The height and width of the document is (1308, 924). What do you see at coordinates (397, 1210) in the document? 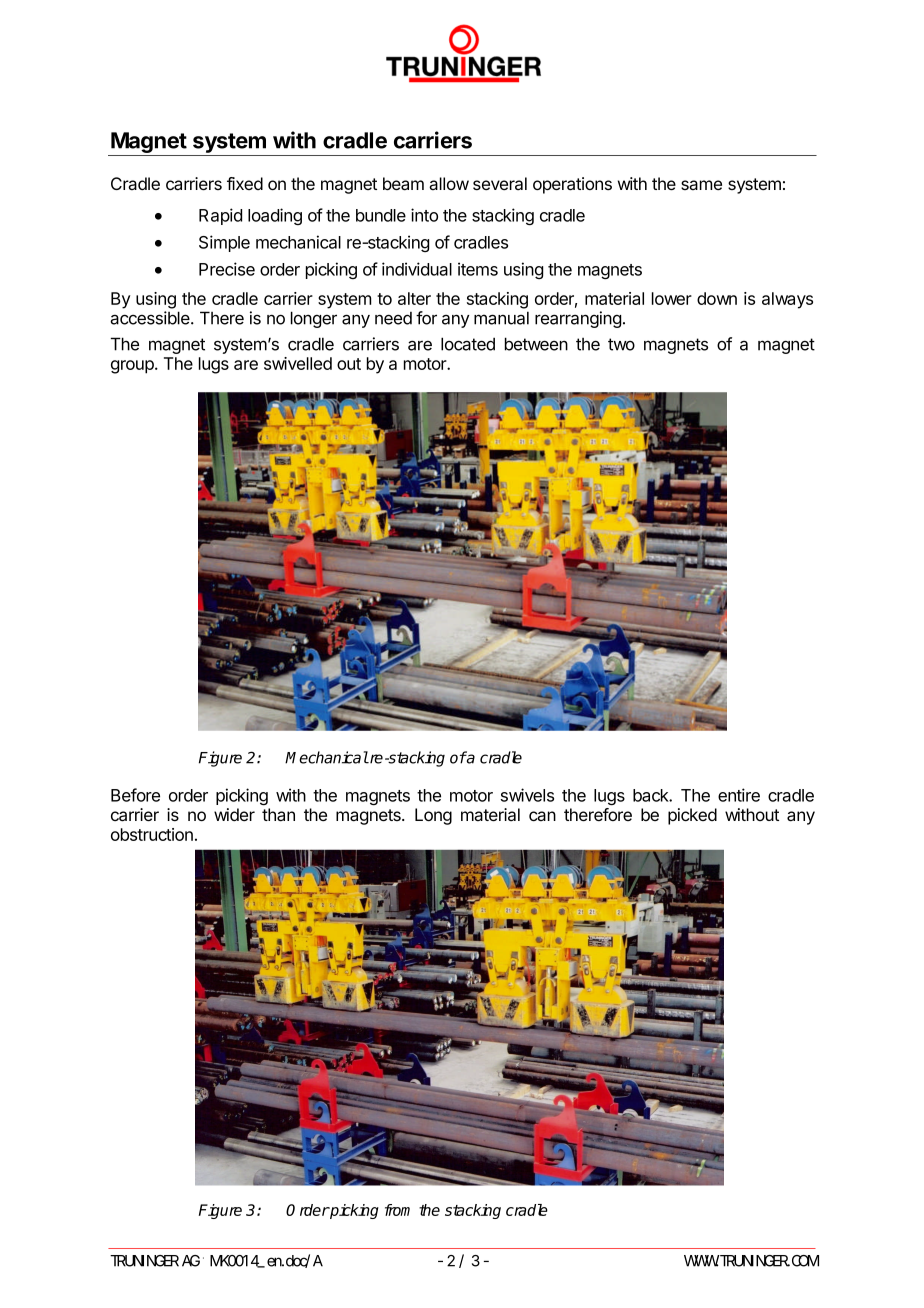
I see `from` at bounding box center [397, 1210].
